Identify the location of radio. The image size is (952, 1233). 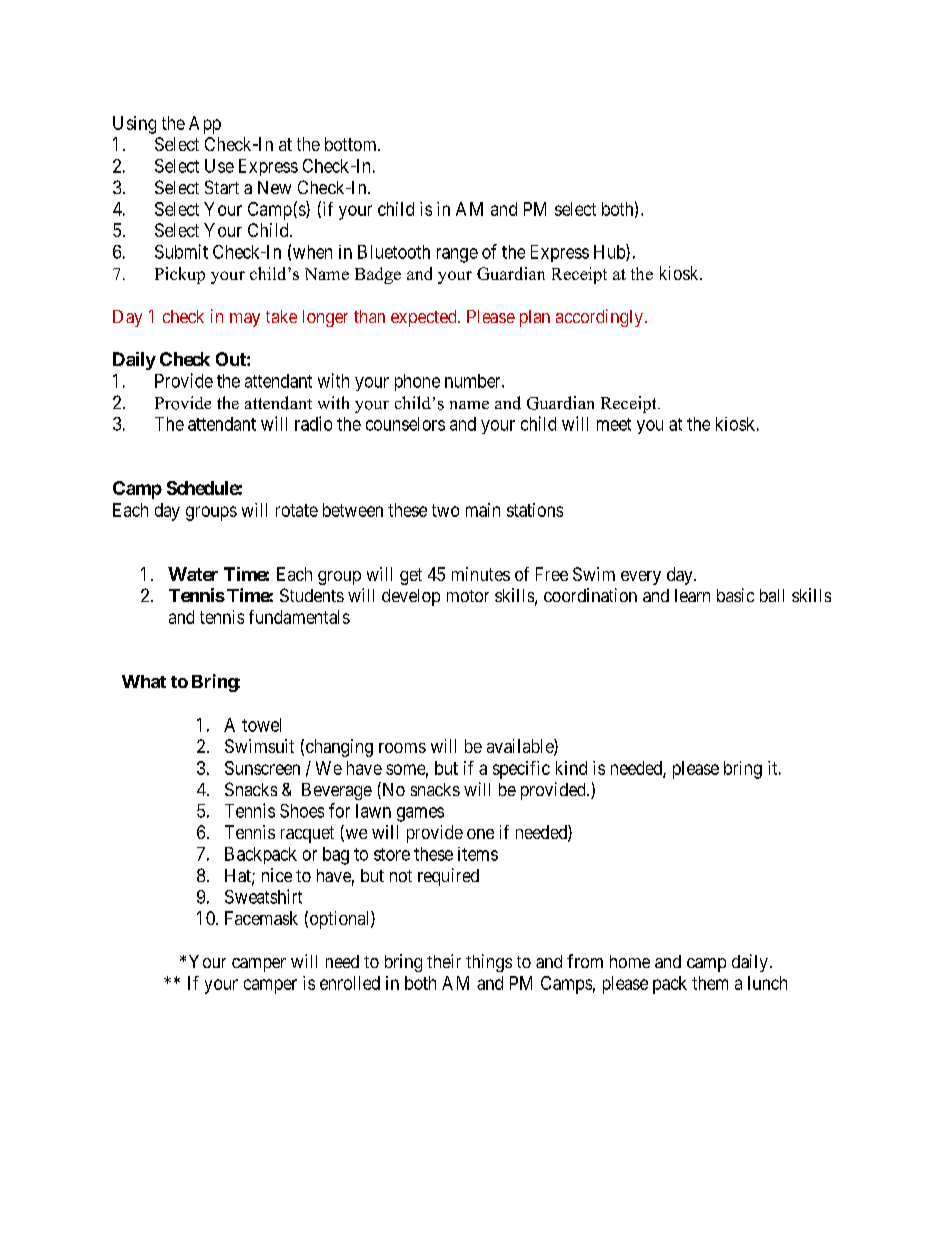
(313, 423).
